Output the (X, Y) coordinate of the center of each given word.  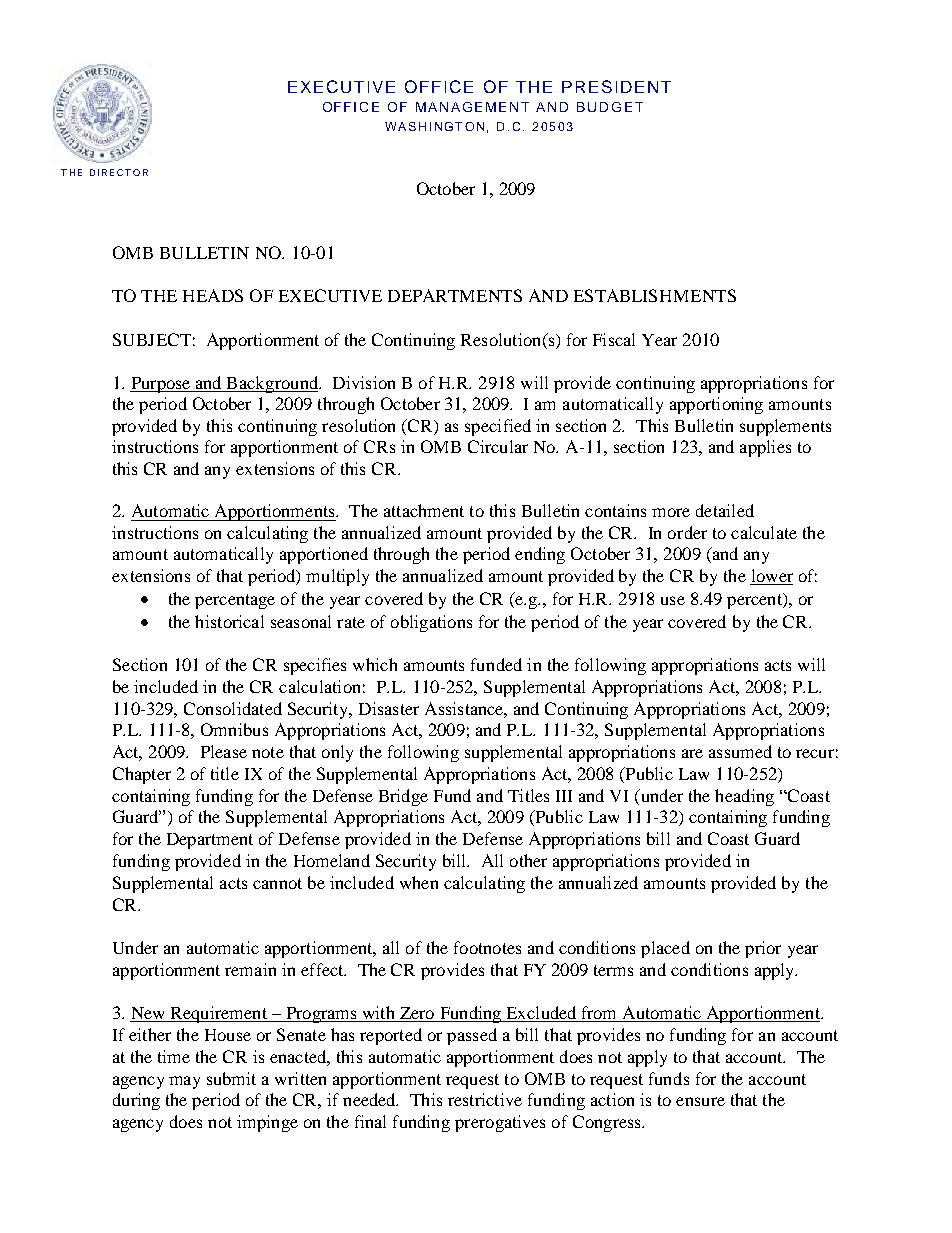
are (692, 753)
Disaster (389, 708)
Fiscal (614, 339)
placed (665, 949)
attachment (424, 510)
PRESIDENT (616, 86)
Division (364, 382)
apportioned (324, 555)
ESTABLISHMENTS (655, 295)
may (184, 1082)
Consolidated (233, 708)
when (419, 882)
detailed (725, 510)
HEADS (213, 295)
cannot (277, 883)
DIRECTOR (119, 172)
